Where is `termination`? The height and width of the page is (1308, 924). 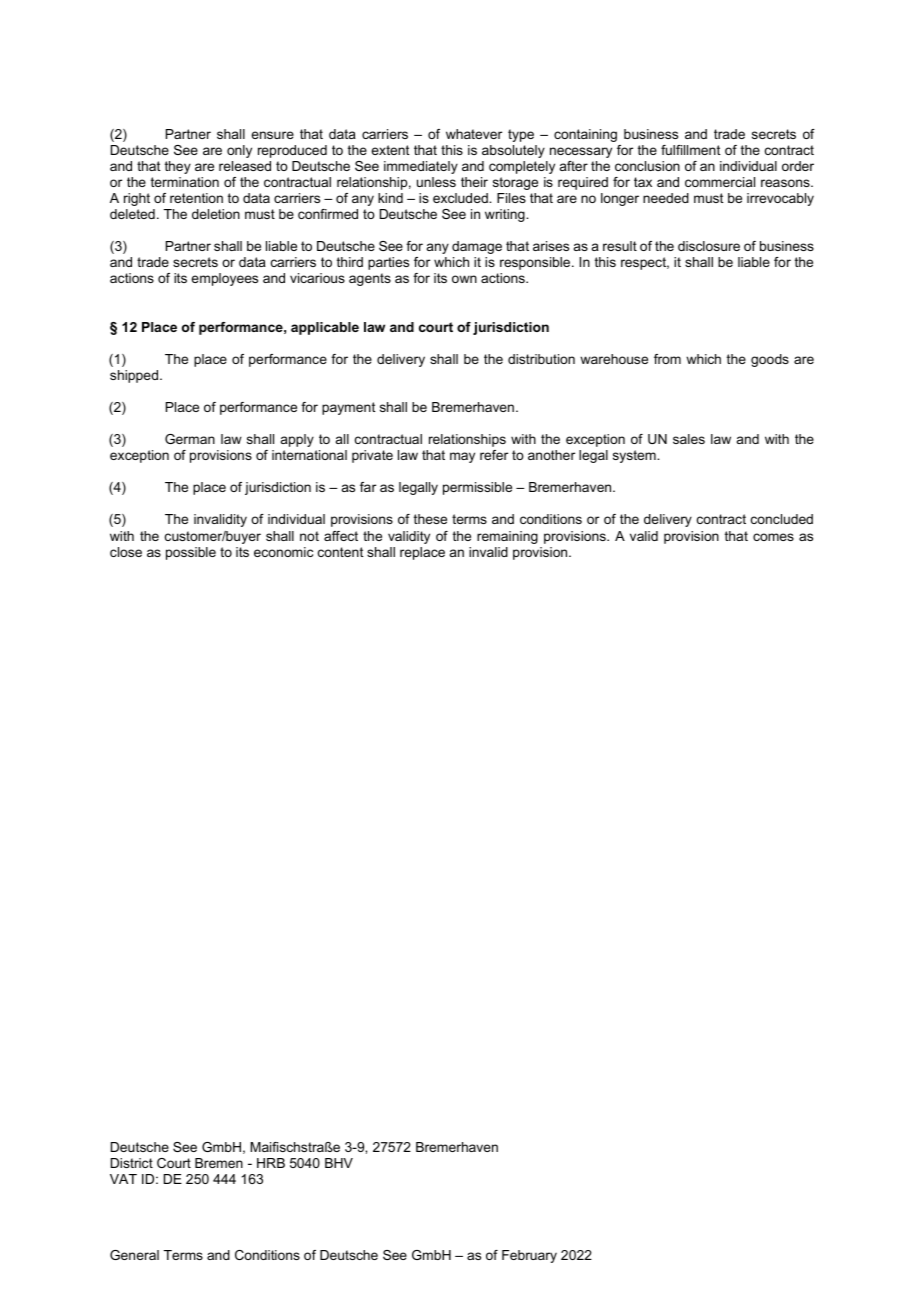
termination is located at coordinates (185, 182).
